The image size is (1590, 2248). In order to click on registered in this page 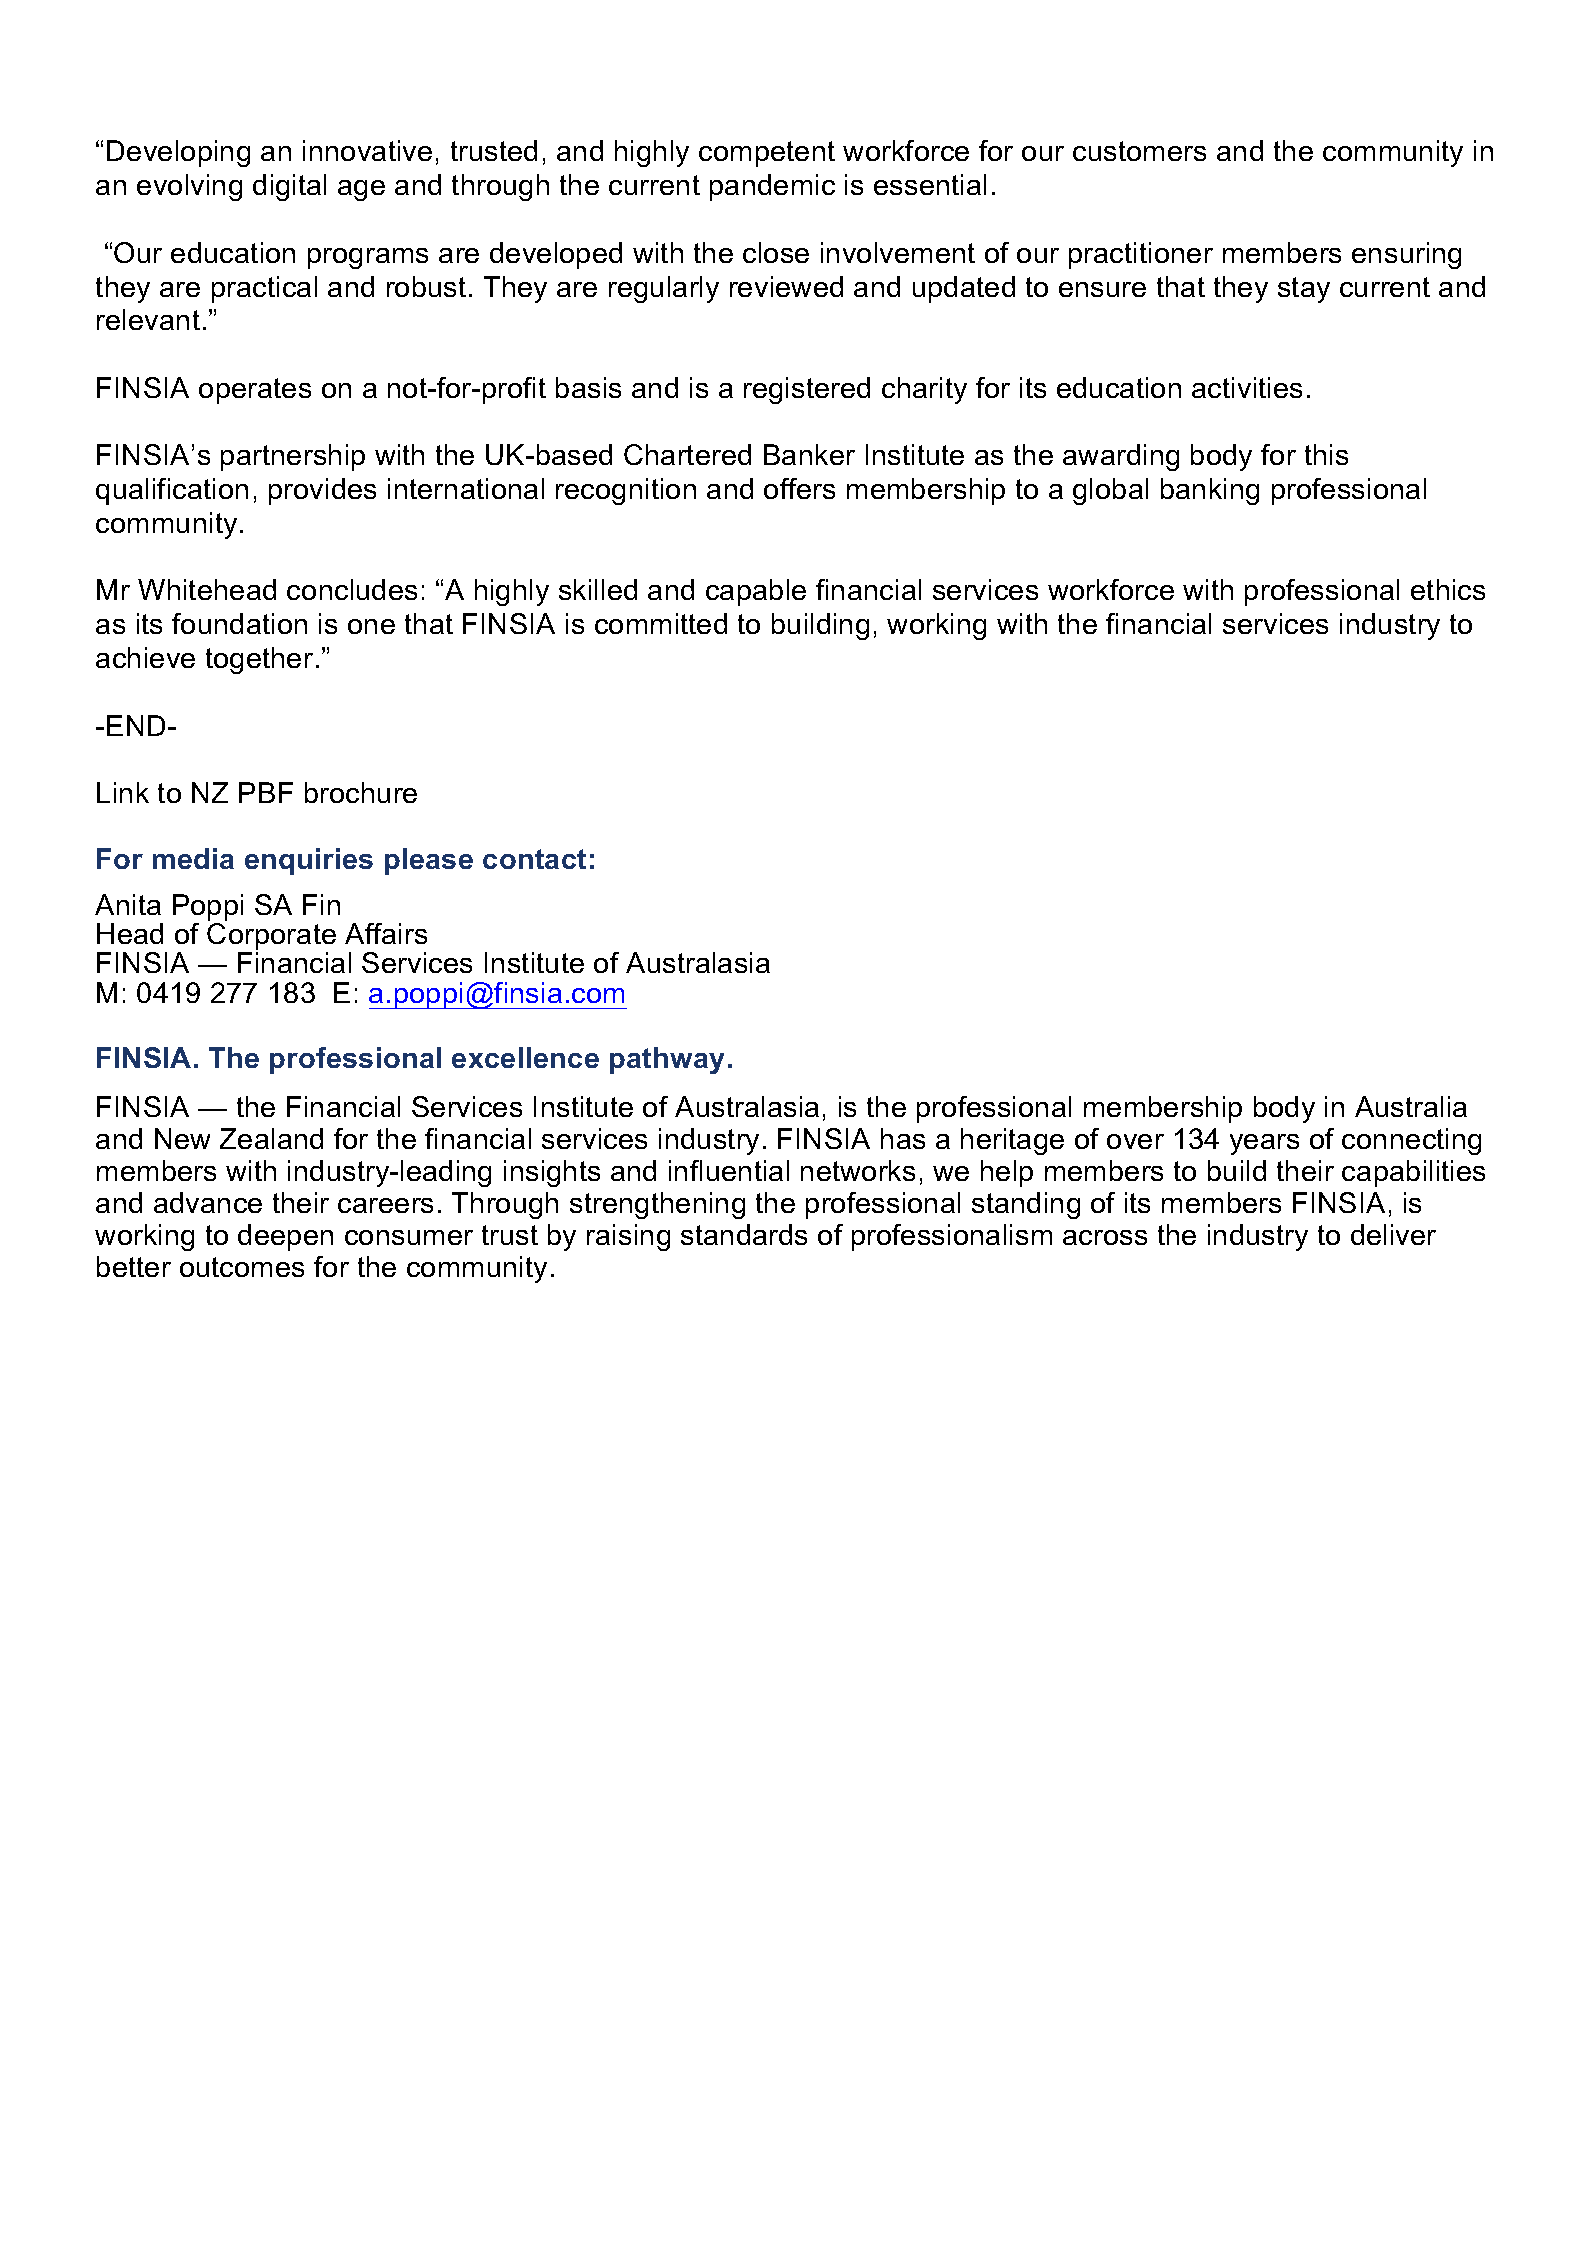, I will do `click(807, 390)`.
